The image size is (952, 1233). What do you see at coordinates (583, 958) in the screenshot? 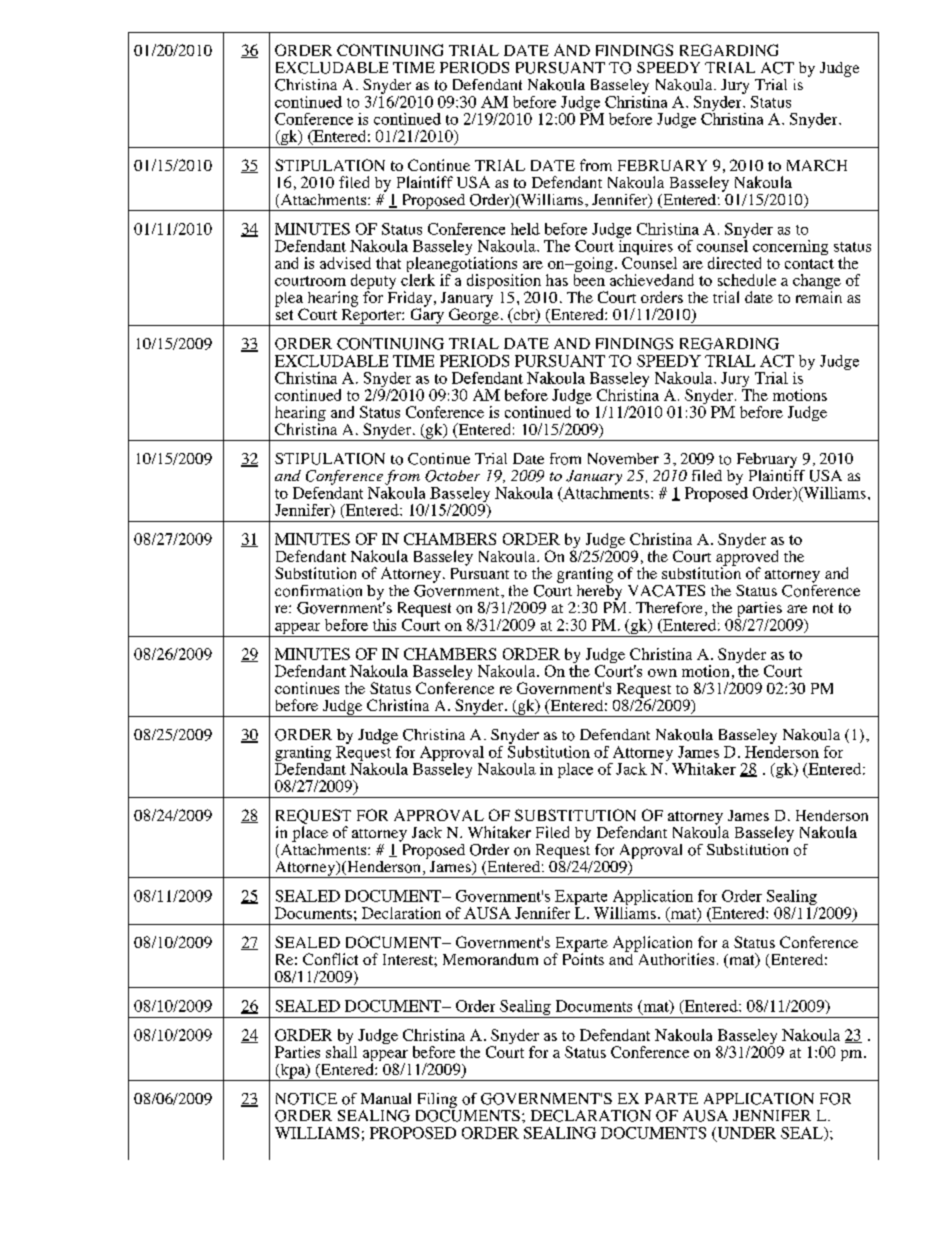
I see `Points` at bounding box center [583, 958].
